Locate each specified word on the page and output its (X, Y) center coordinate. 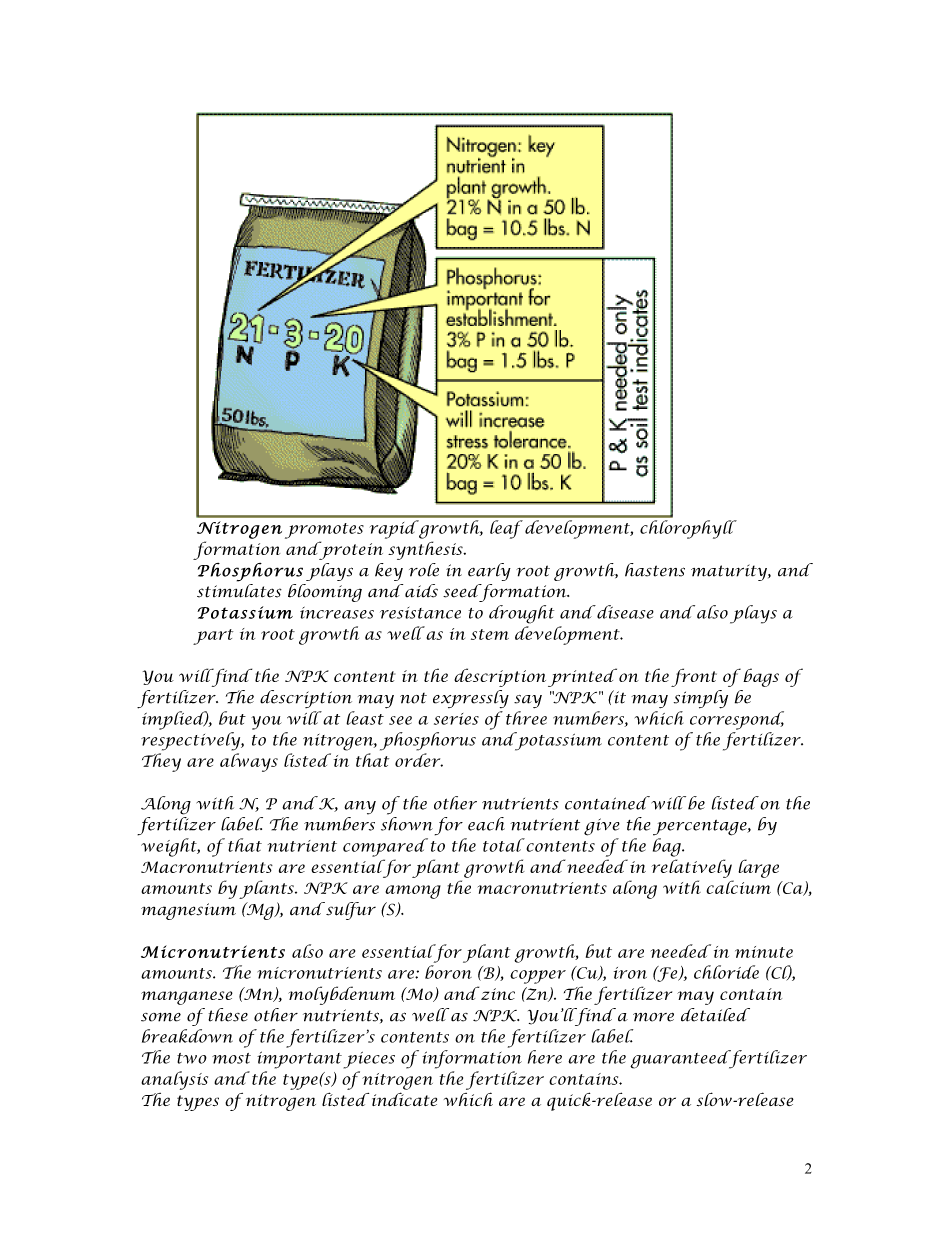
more (653, 1017)
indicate (404, 1099)
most (231, 1058)
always (249, 762)
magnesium (188, 911)
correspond (737, 720)
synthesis (426, 550)
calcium (738, 887)
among (413, 892)
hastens (655, 570)
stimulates (239, 589)
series (456, 719)
